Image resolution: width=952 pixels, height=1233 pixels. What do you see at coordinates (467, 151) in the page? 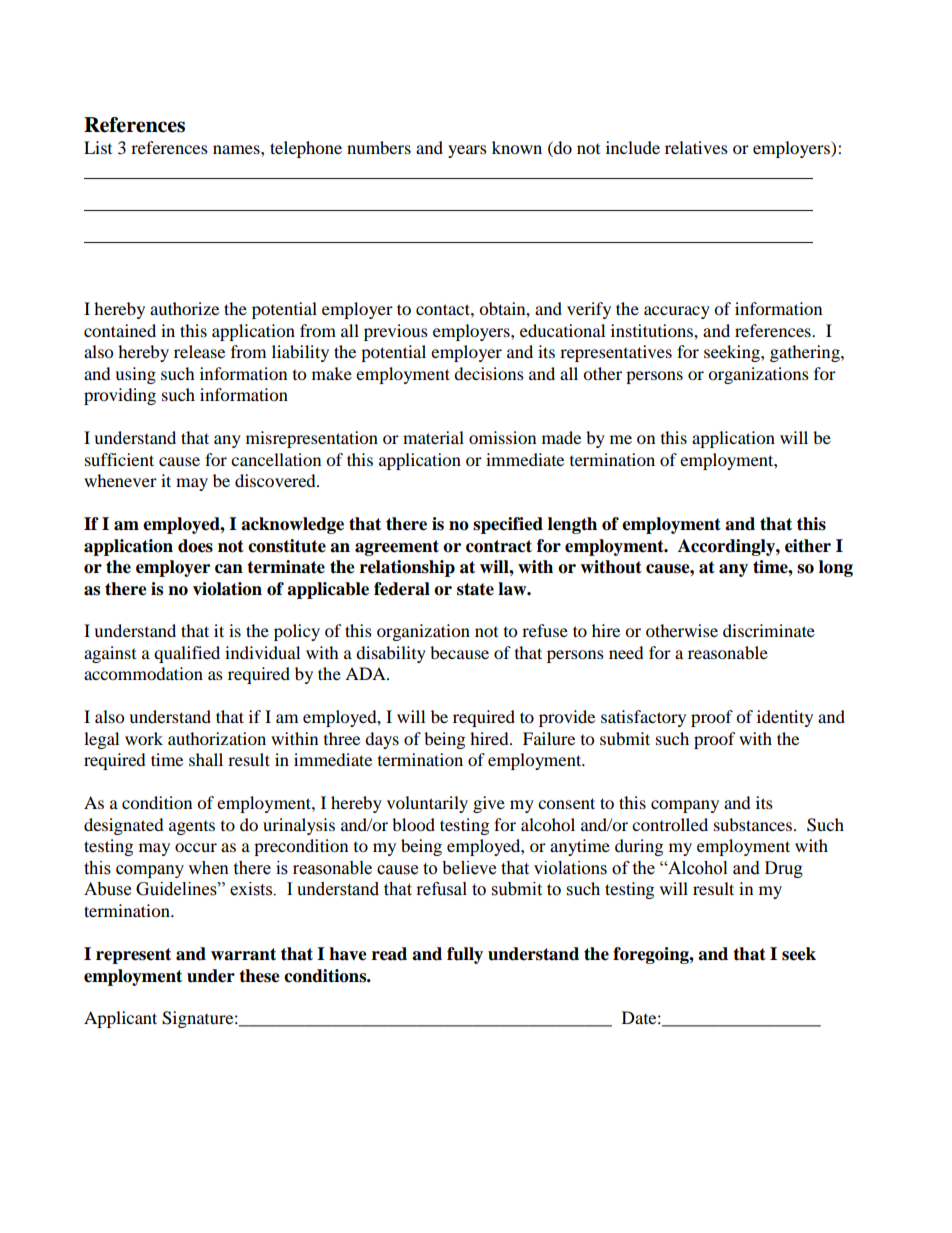
I see `years` at bounding box center [467, 151].
